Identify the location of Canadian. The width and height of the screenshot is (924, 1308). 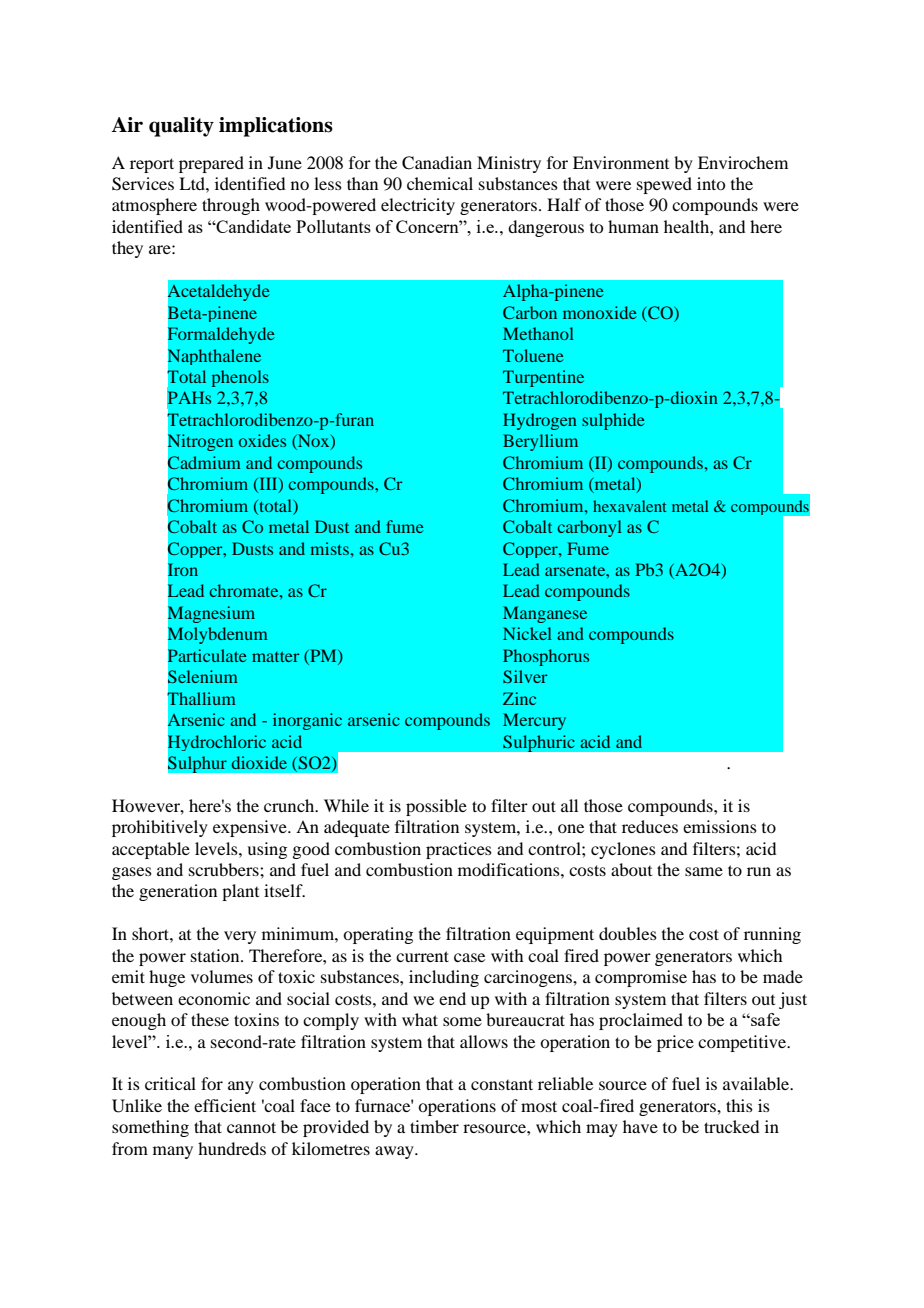
(437, 163).
